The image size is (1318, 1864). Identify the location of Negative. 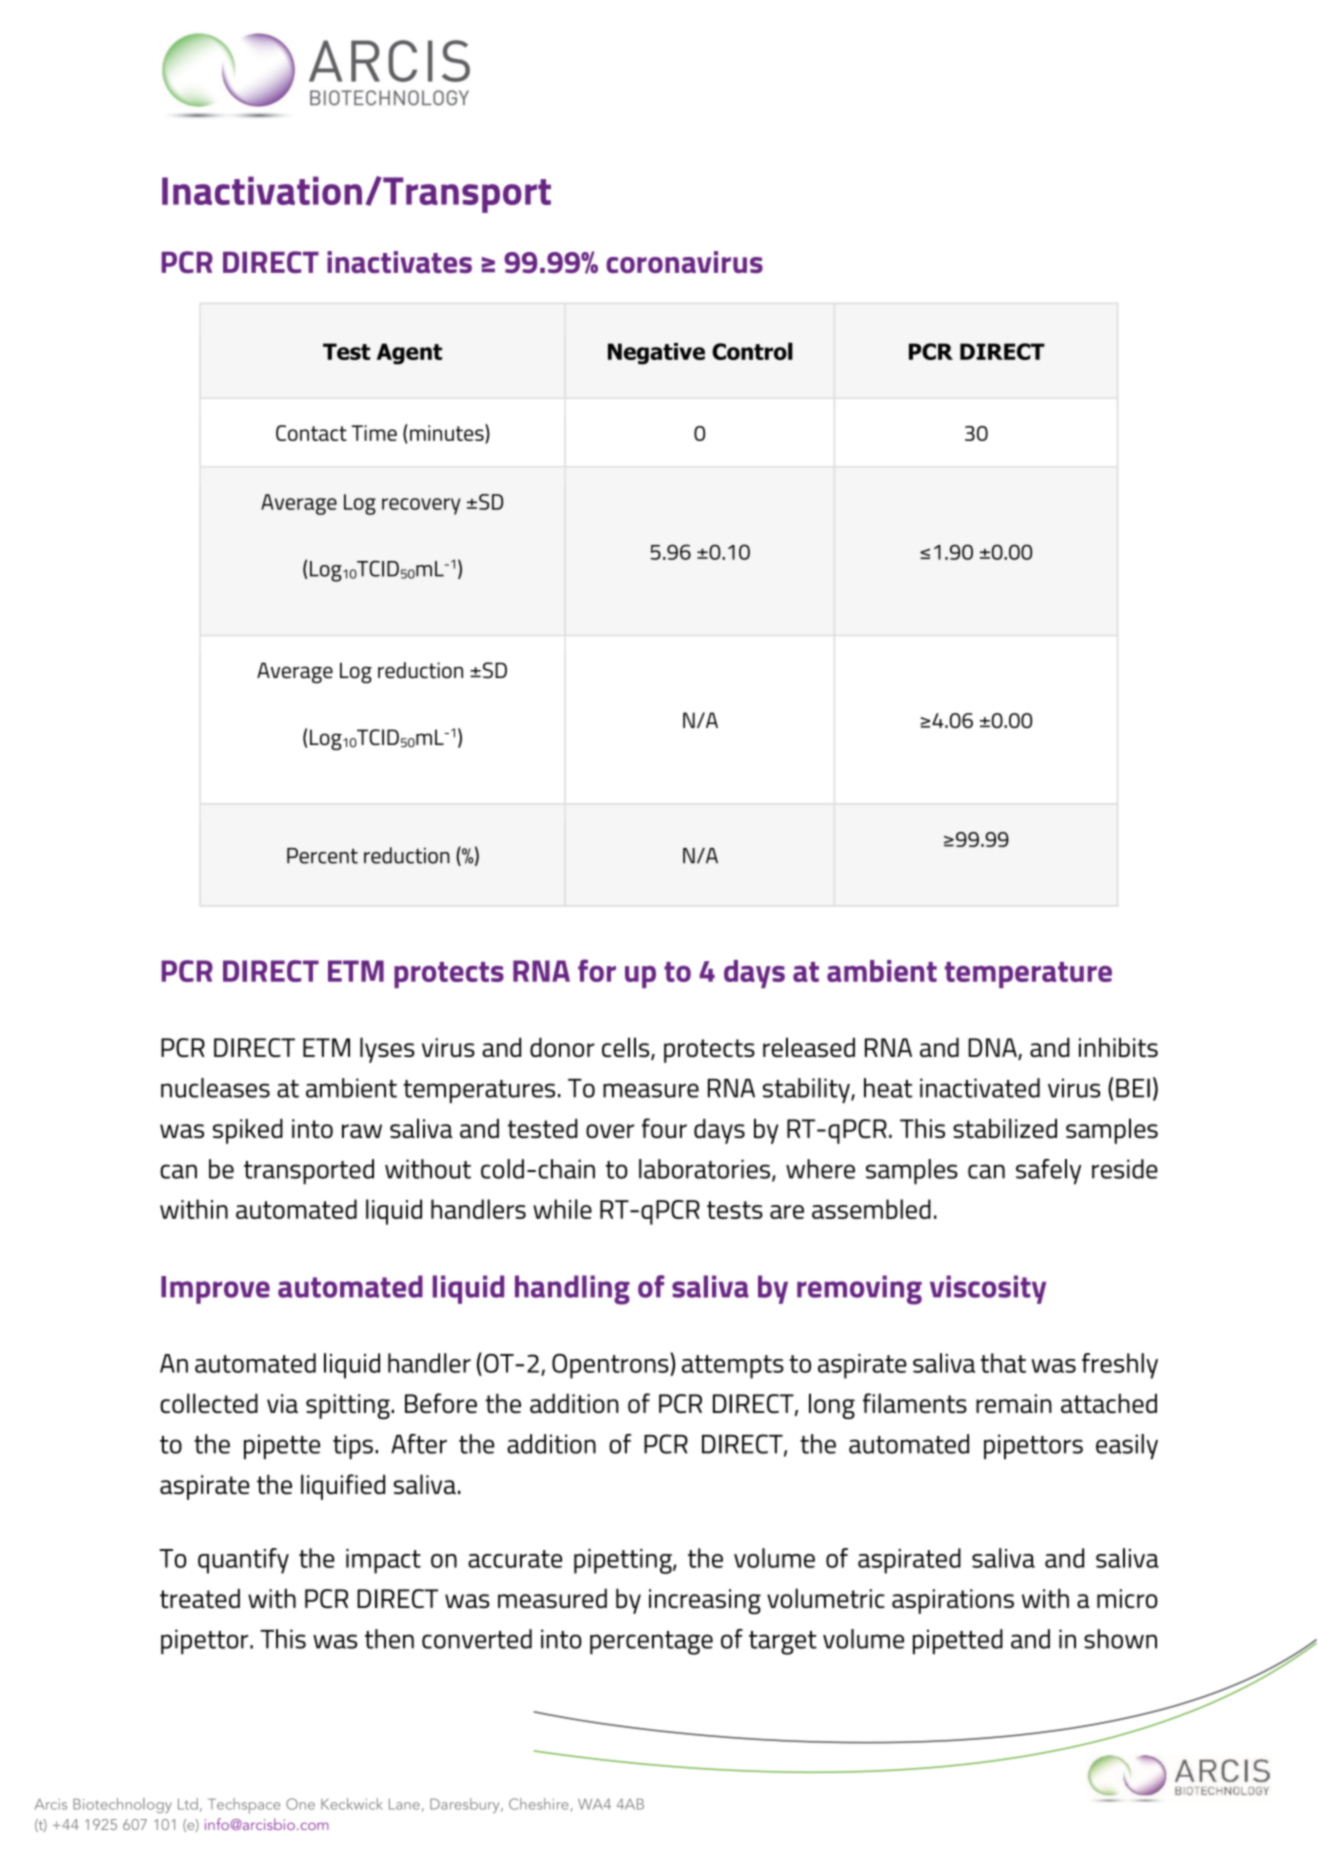
(656, 354).
